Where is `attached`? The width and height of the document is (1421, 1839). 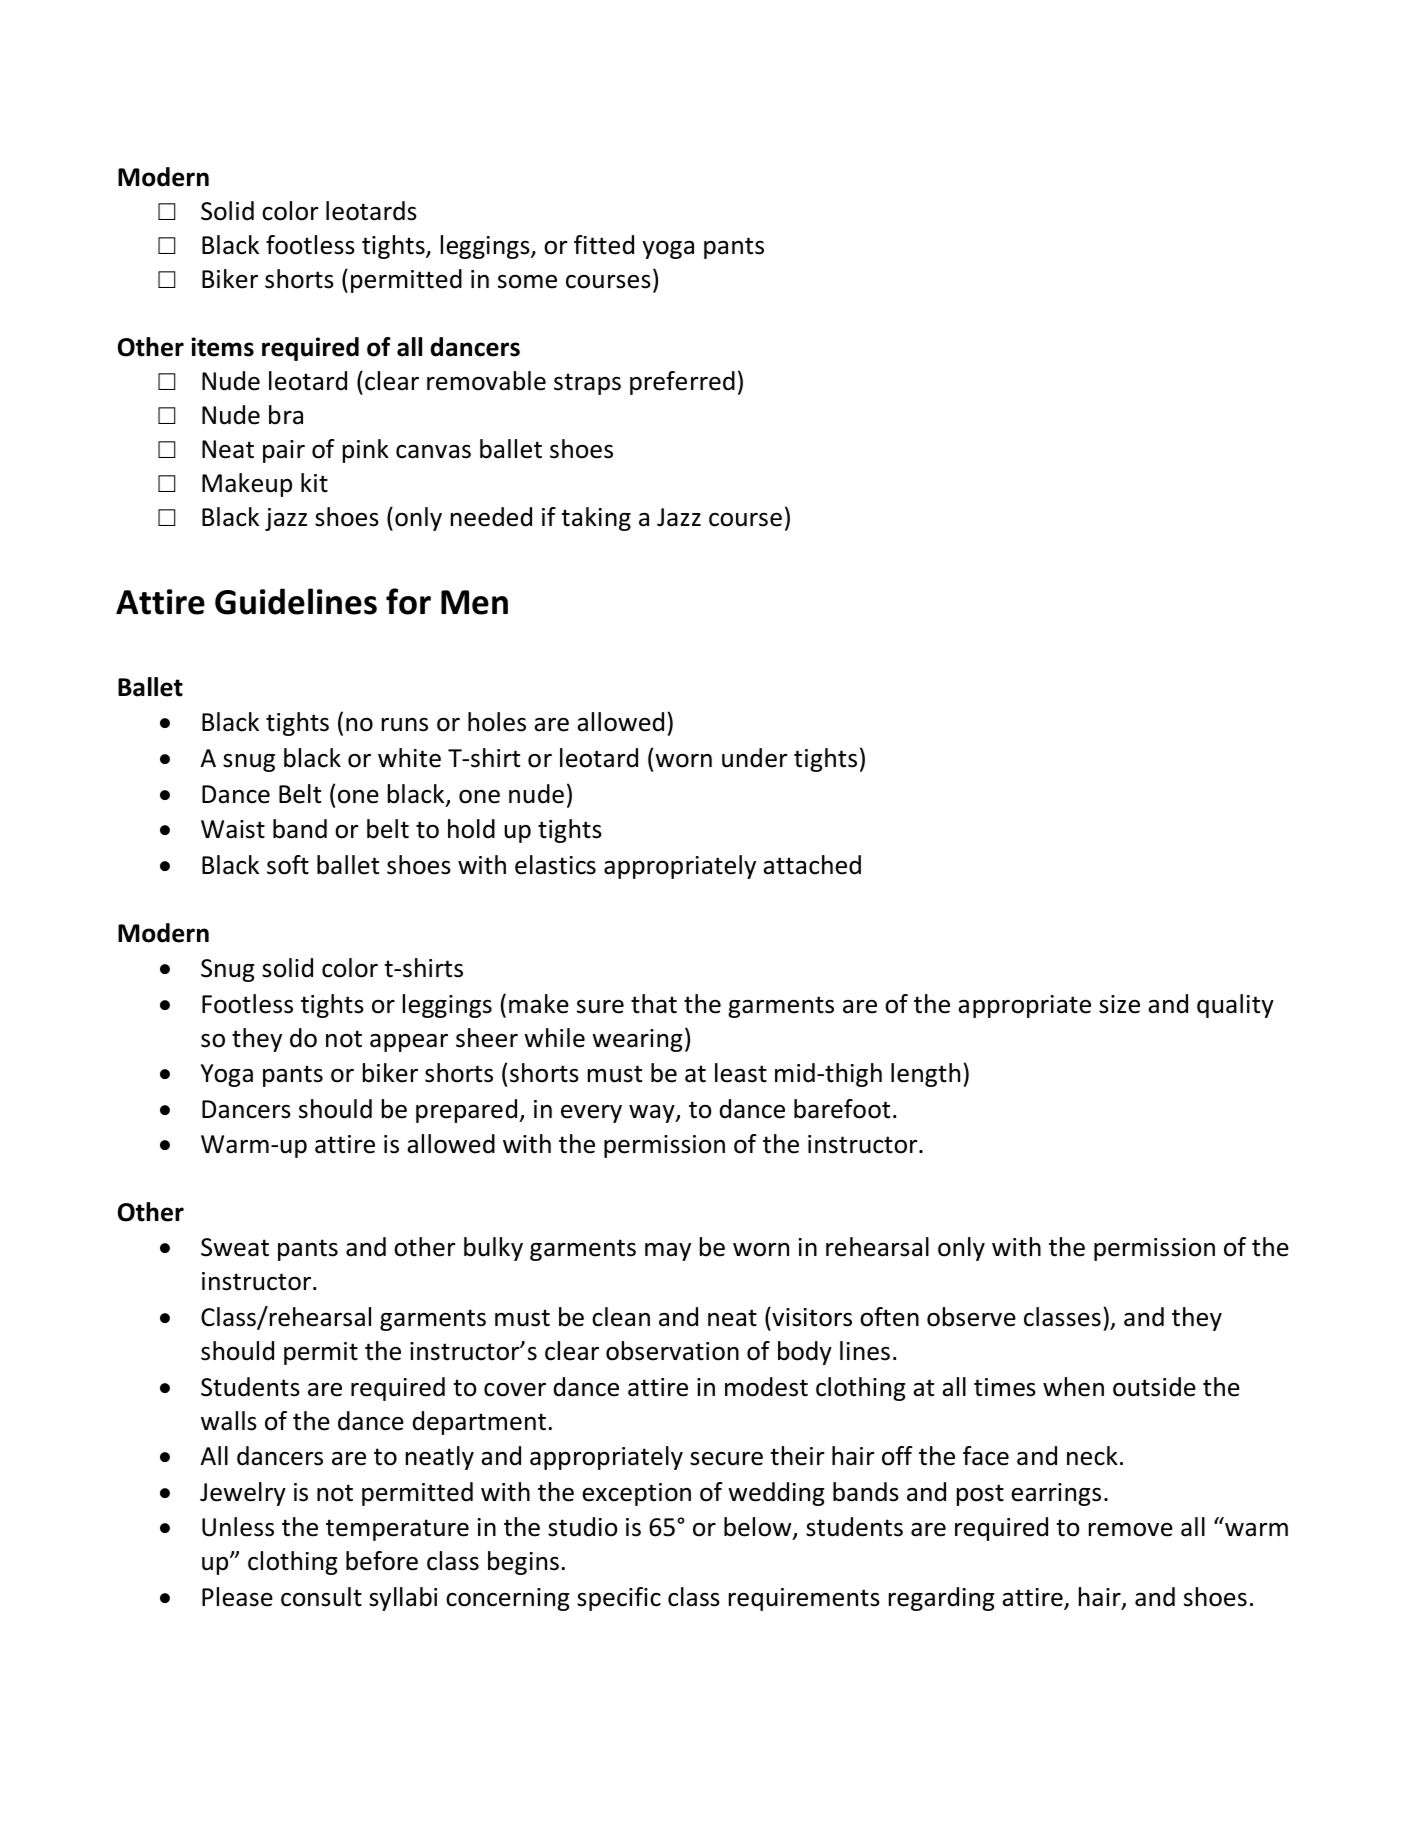 attached is located at coordinates (812, 865).
